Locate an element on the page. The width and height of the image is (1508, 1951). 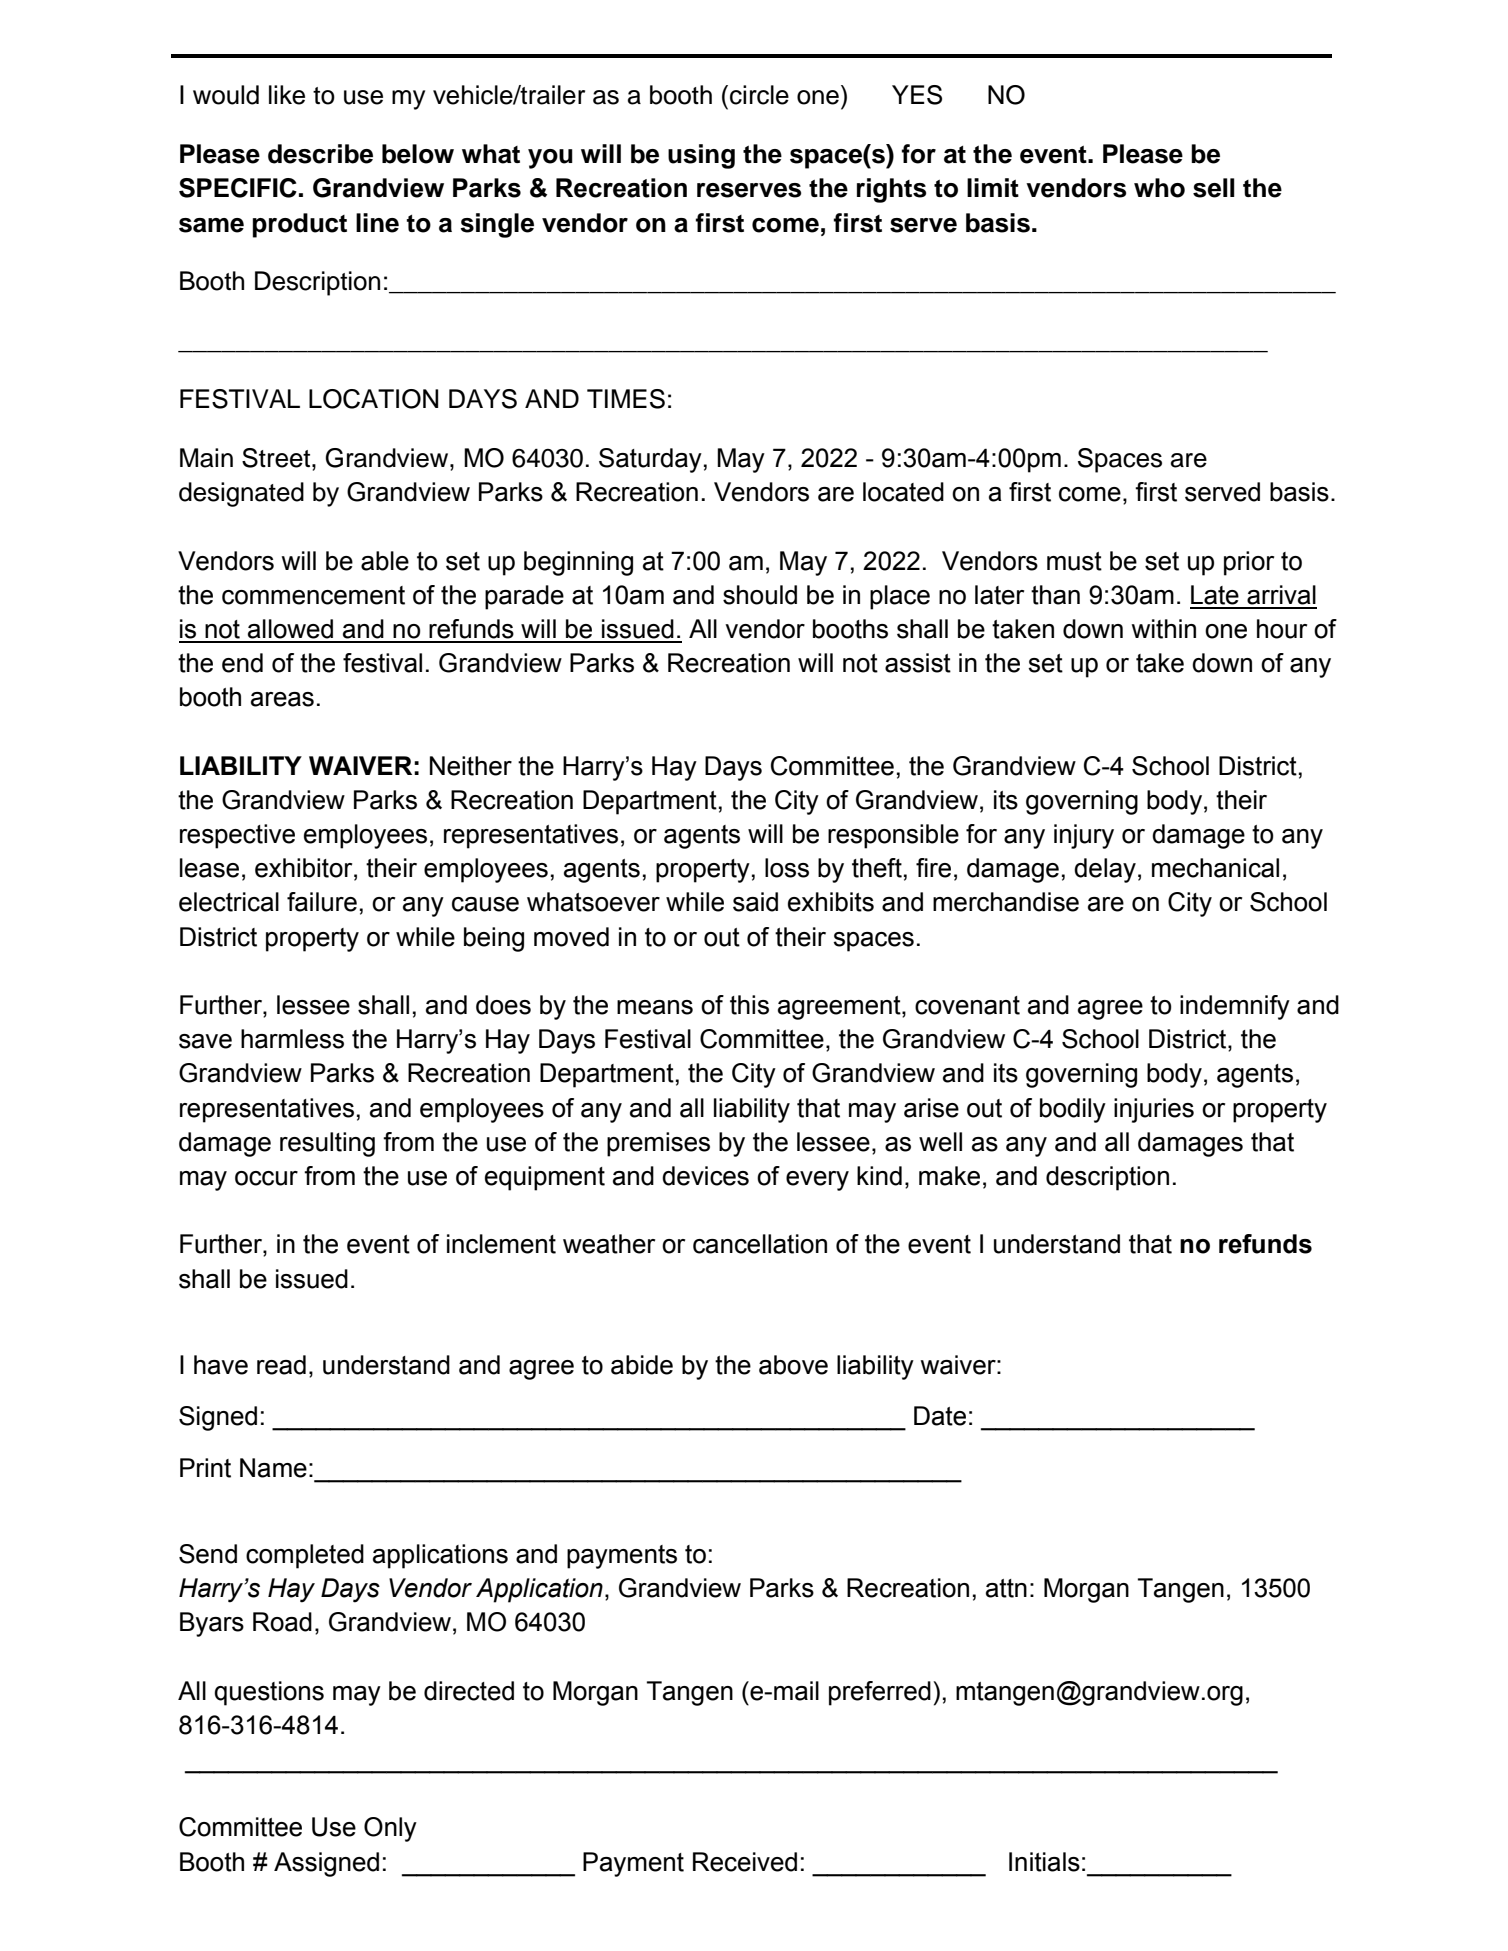
occur is located at coordinates (266, 1178).
